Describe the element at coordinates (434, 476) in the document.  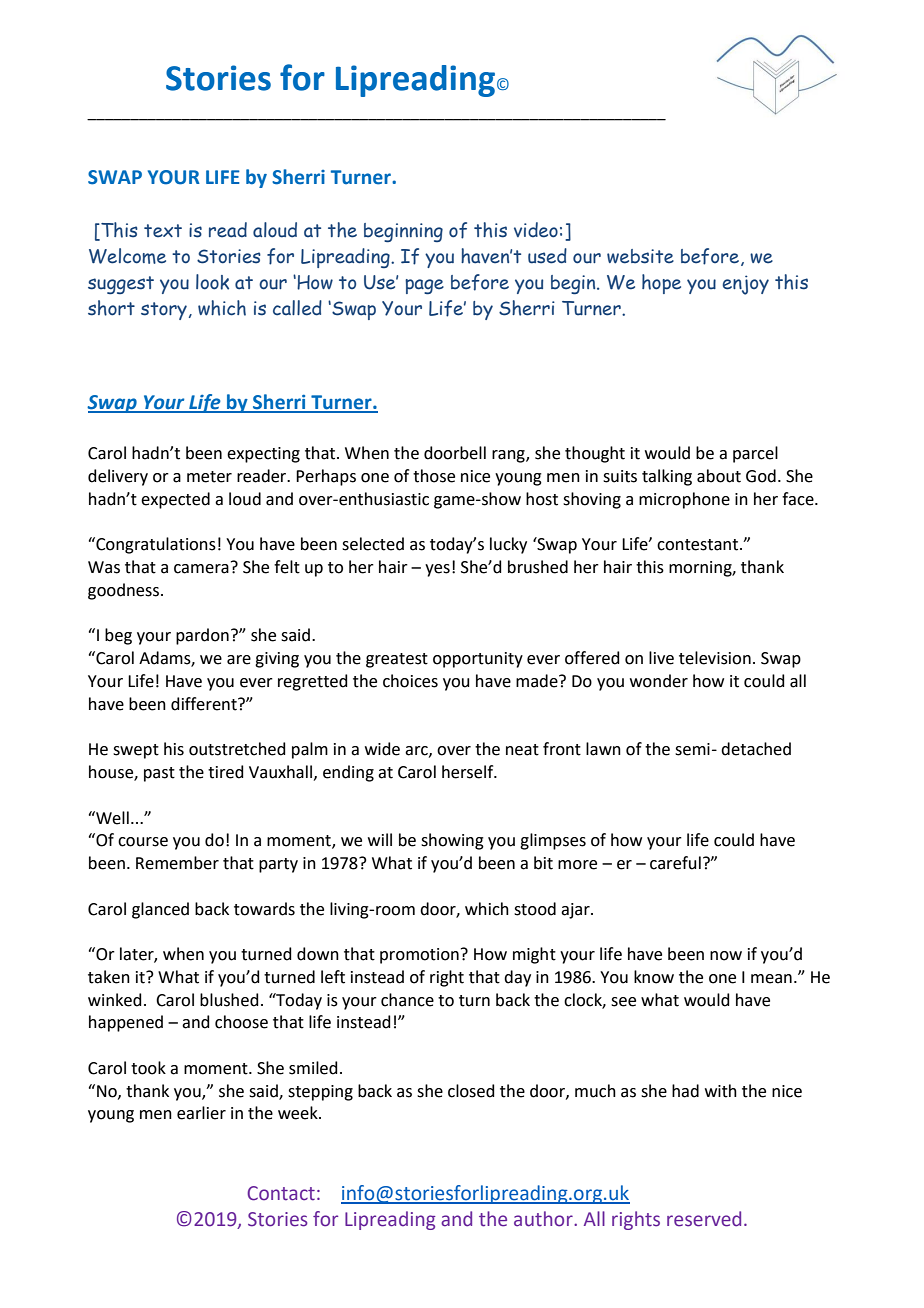
I see `those` at that location.
